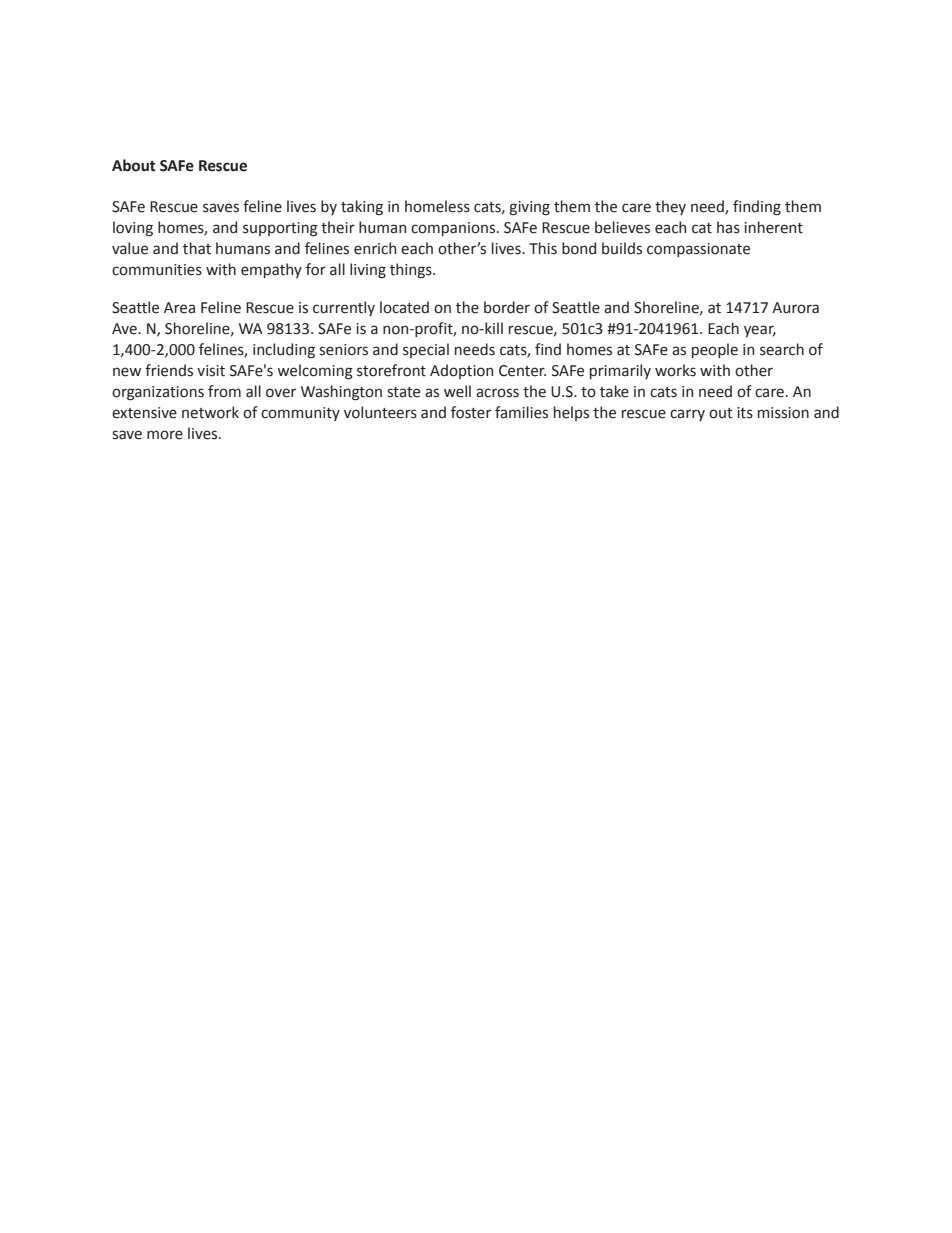 The image size is (952, 1233). What do you see at coordinates (795, 308) in the document?
I see `Aurora` at bounding box center [795, 308].
